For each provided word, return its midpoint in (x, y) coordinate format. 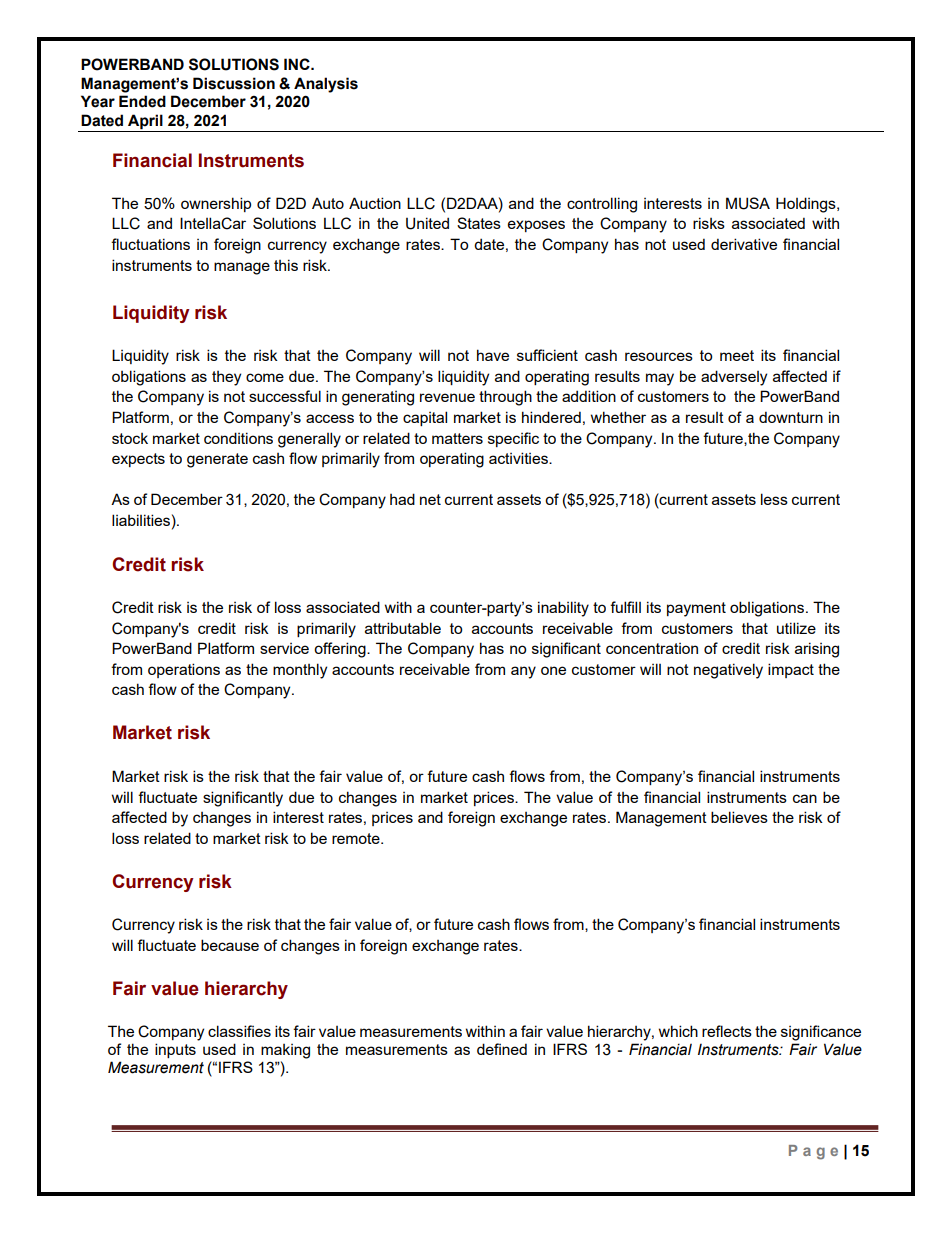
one (553, 670)
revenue (447, 397)
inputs (175, 1050)
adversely (734, 378)
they (226, 378)
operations (184, 670)
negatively (728, 671)
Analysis (326, 85)
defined (502, 1049)
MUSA (748, 203)
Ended (142, 101)
